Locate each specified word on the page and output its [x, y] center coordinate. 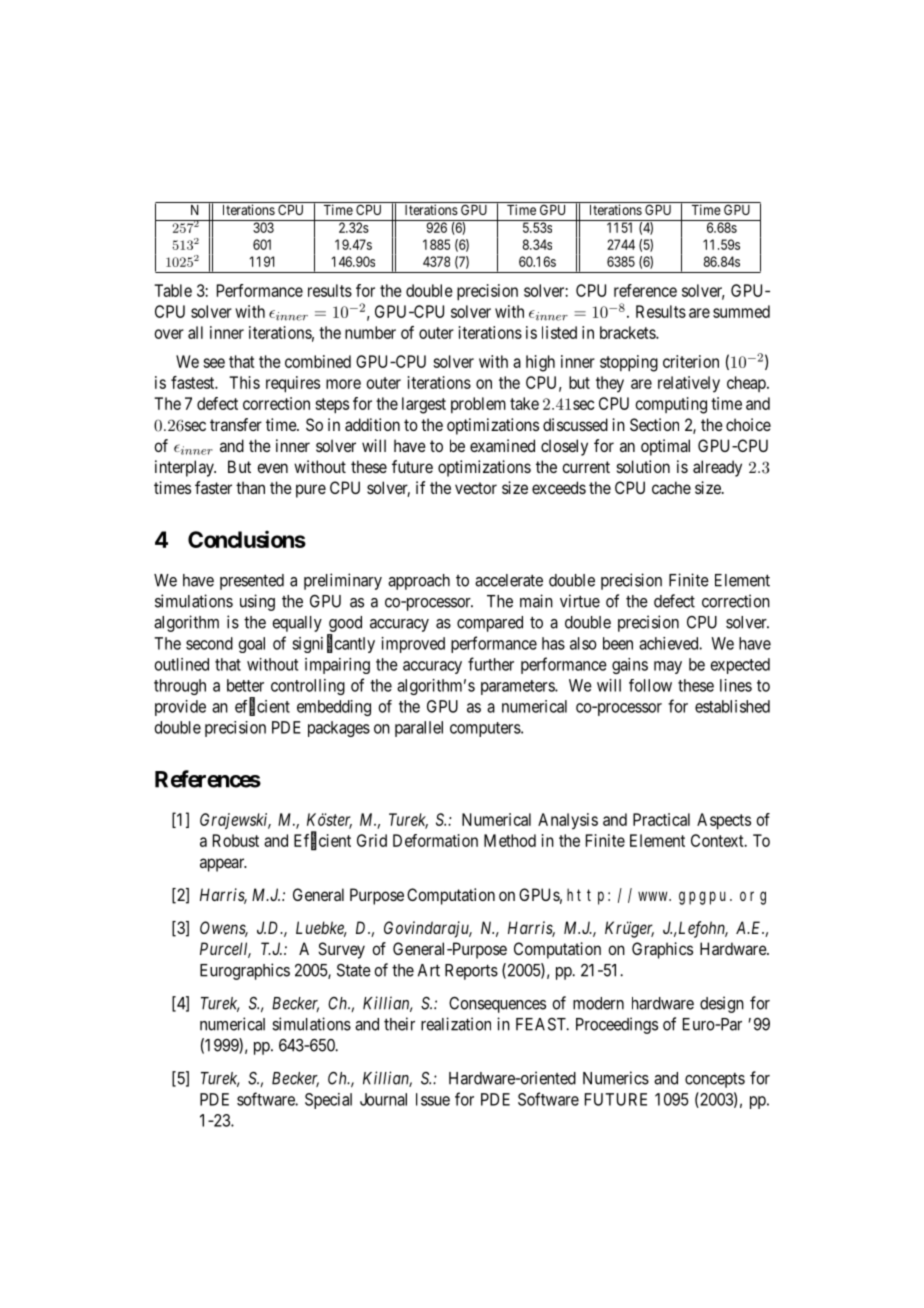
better [245, 685]
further [491, 664]
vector [476, 488]
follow [650, 685]
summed [741, 311]
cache [671, 487]
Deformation [435, 840]
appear [223, 865]
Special [328, 1101]
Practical [661, 819]
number [370, 332]
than [250, 487]
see [214, 363]
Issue [433, 1099]
